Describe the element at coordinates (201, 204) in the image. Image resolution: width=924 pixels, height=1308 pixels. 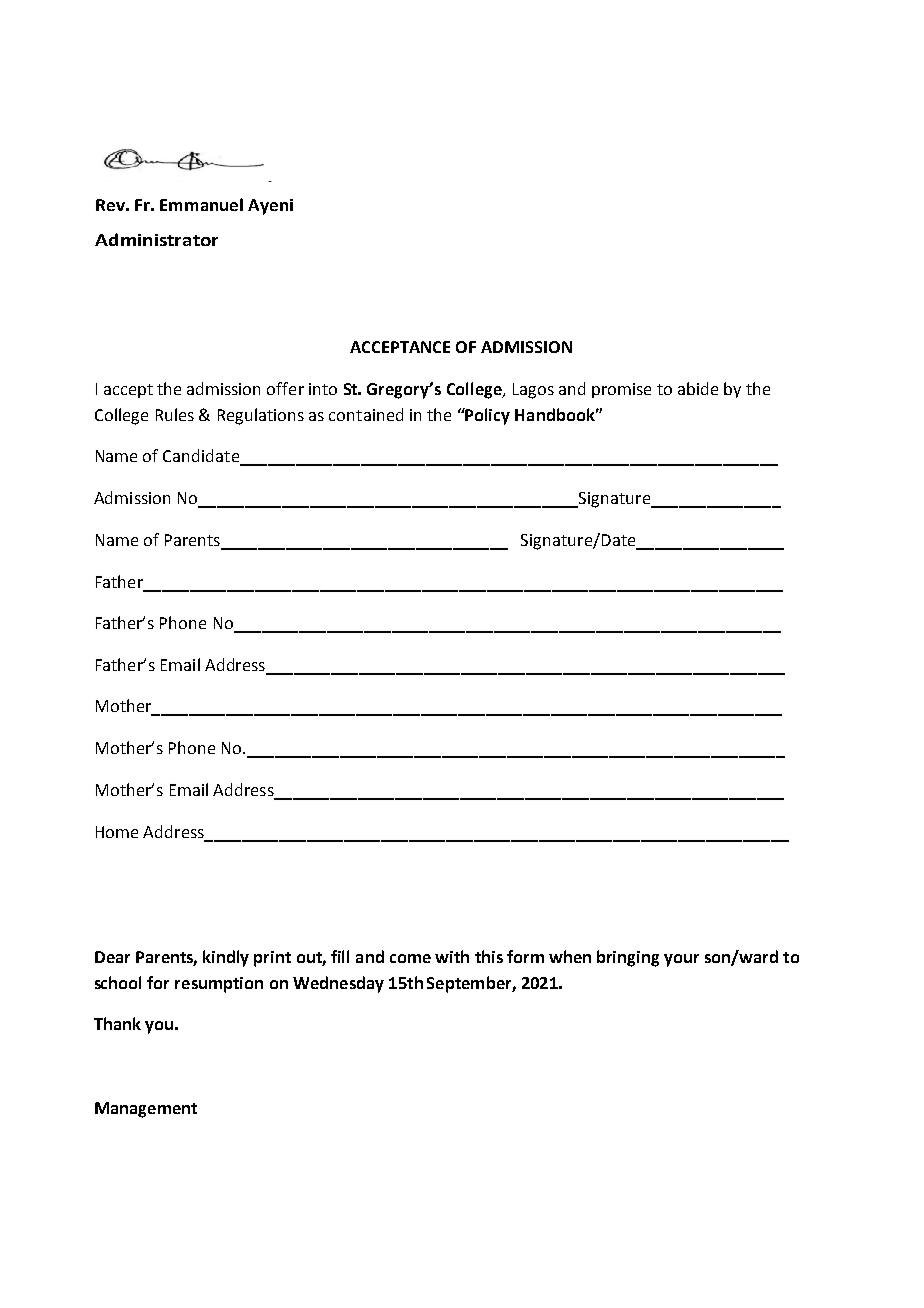
I see `Emmanuel` at that location.
